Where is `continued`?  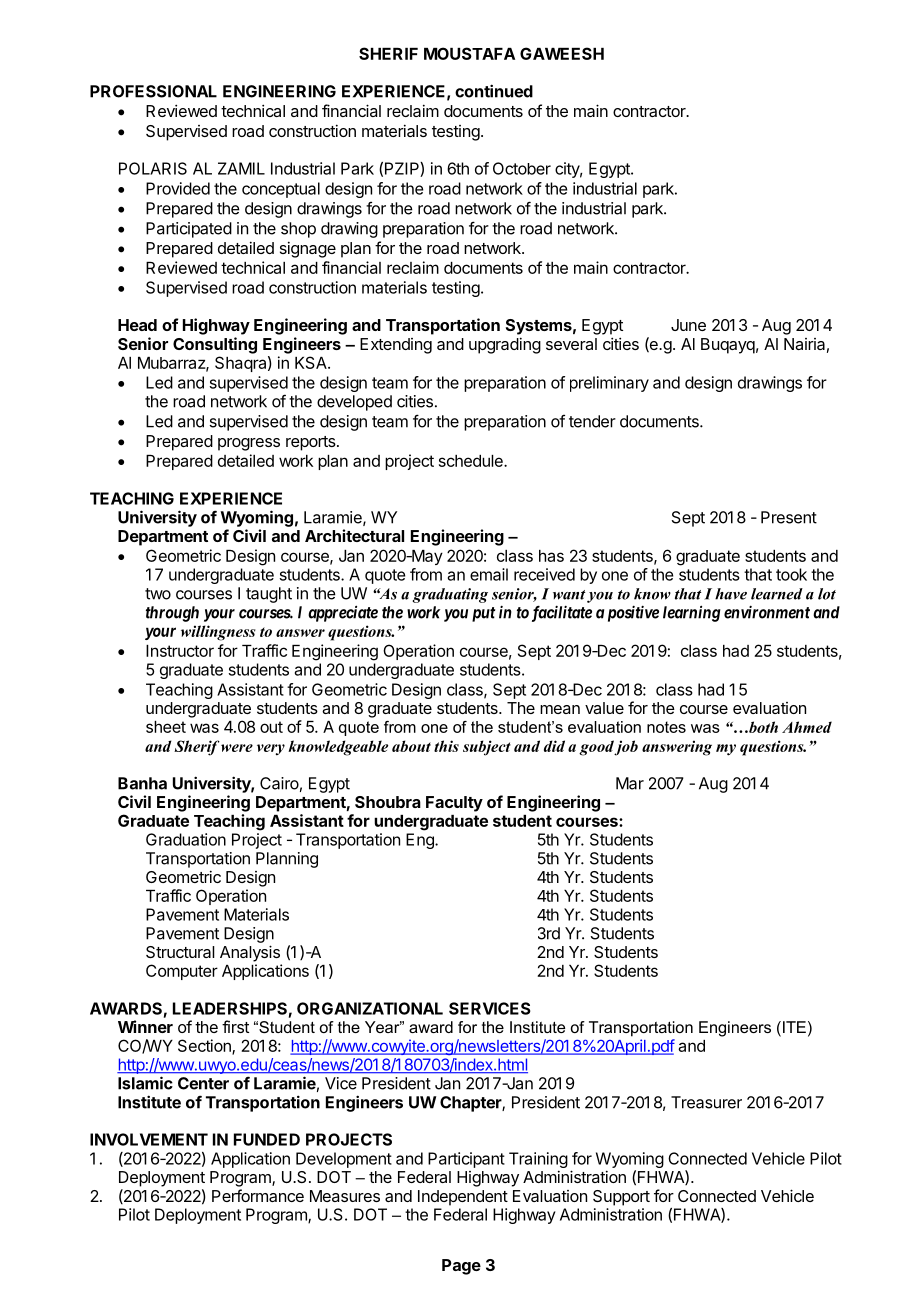 continued is located at coordinates (494, 91).
